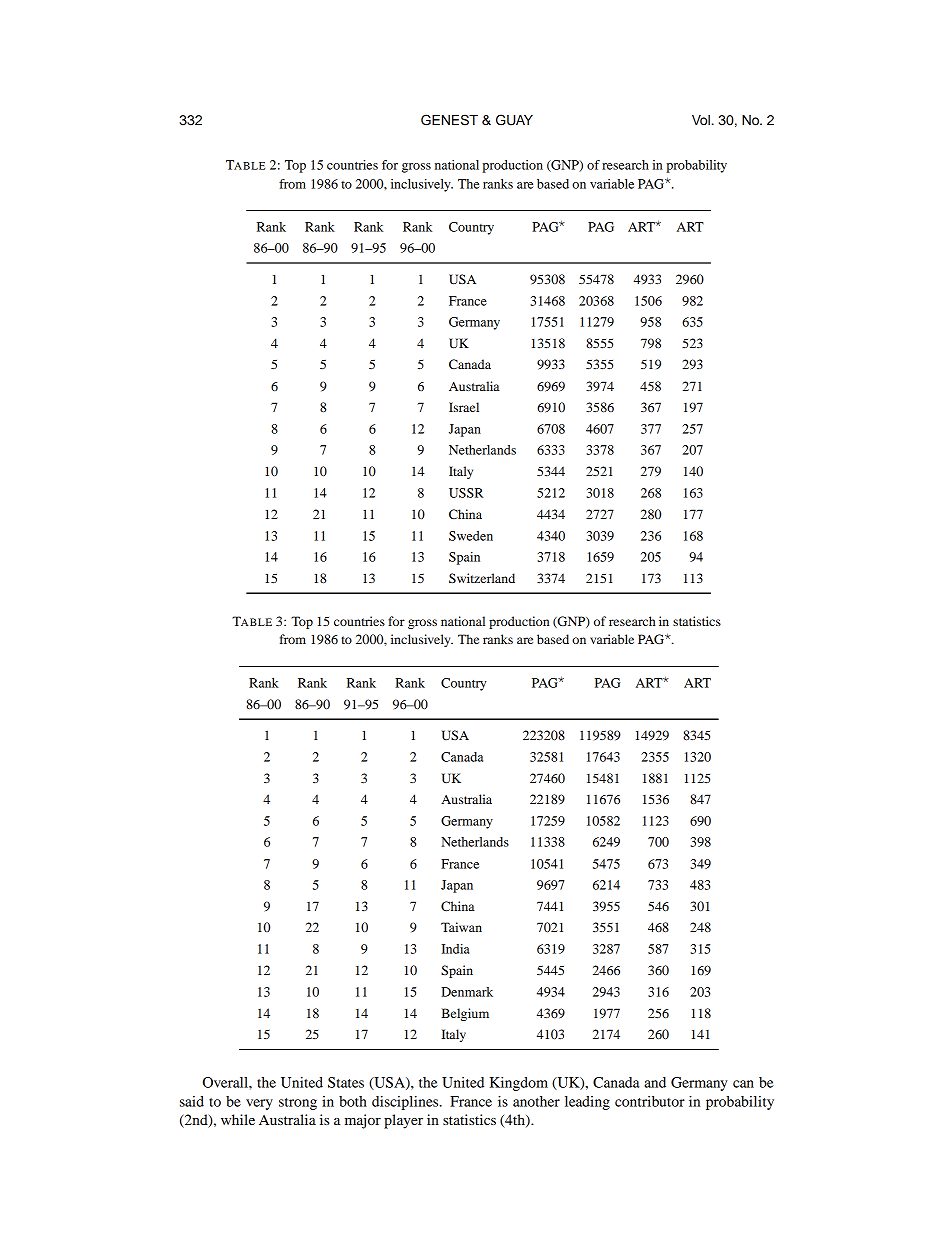 This screenshot has height=1233, width=952. Describe the element at coordinates (346, 1082) in the screenshot. I see `States` at that location.
